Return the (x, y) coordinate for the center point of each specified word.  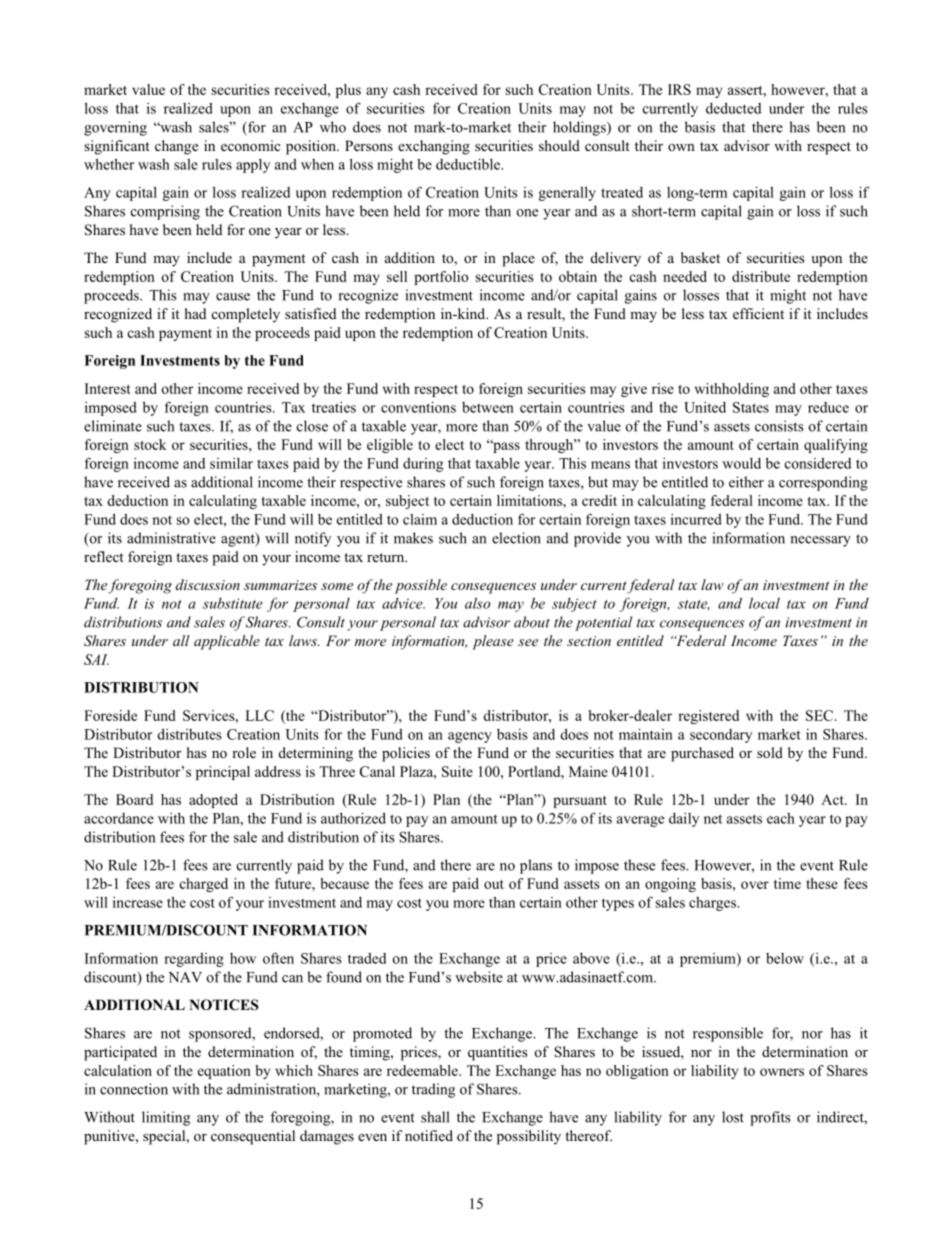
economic (250, 146)
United (705, 407)
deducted (733, 108)
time (787, 883)
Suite (457, 771)
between (488, 407)
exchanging (434, 147)
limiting (166, 1118)
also (477, 603)
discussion (208, 584)
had (195, 313)
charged (204, 885)
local (764, 603)
